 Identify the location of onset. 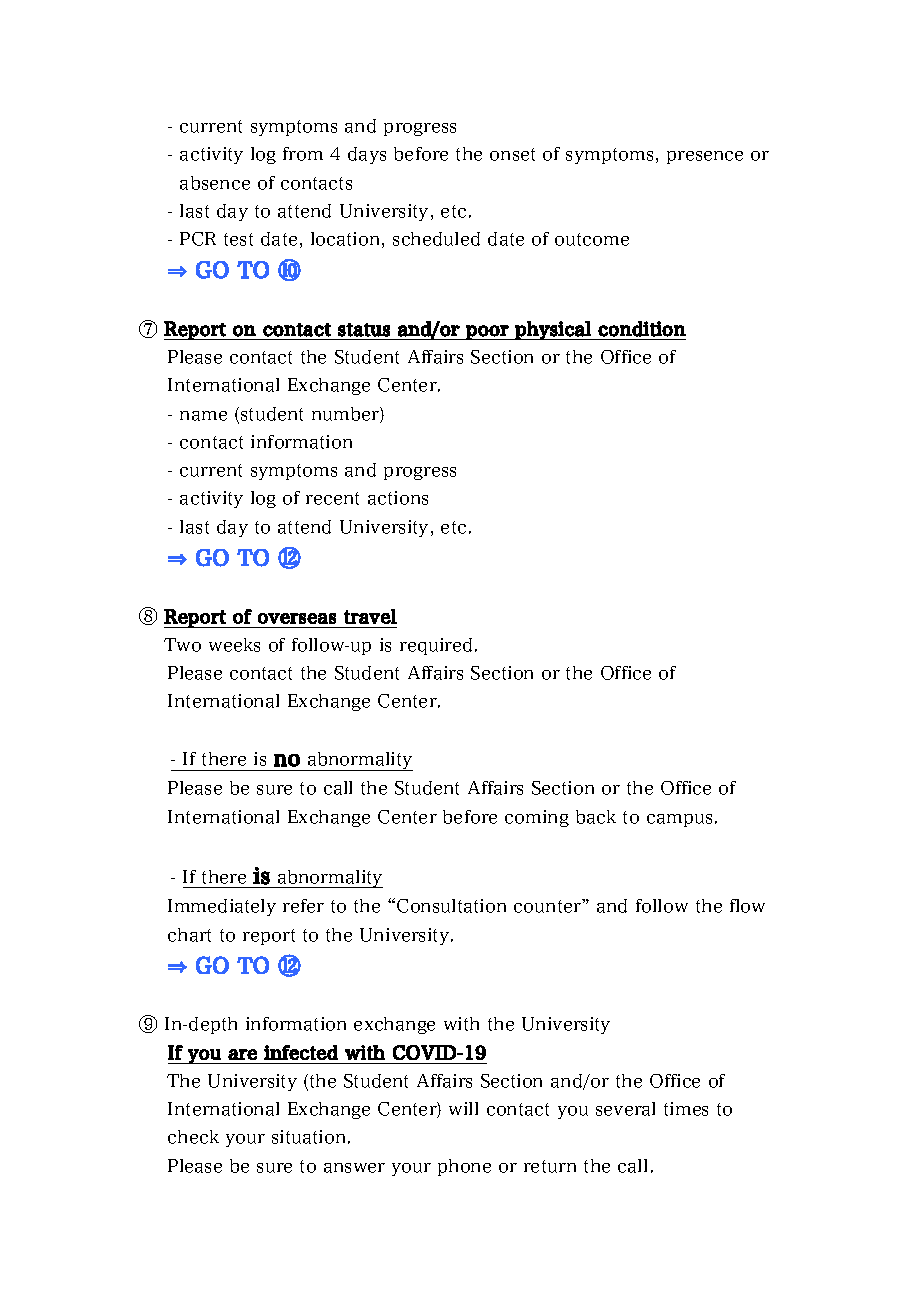
(512, 154).
